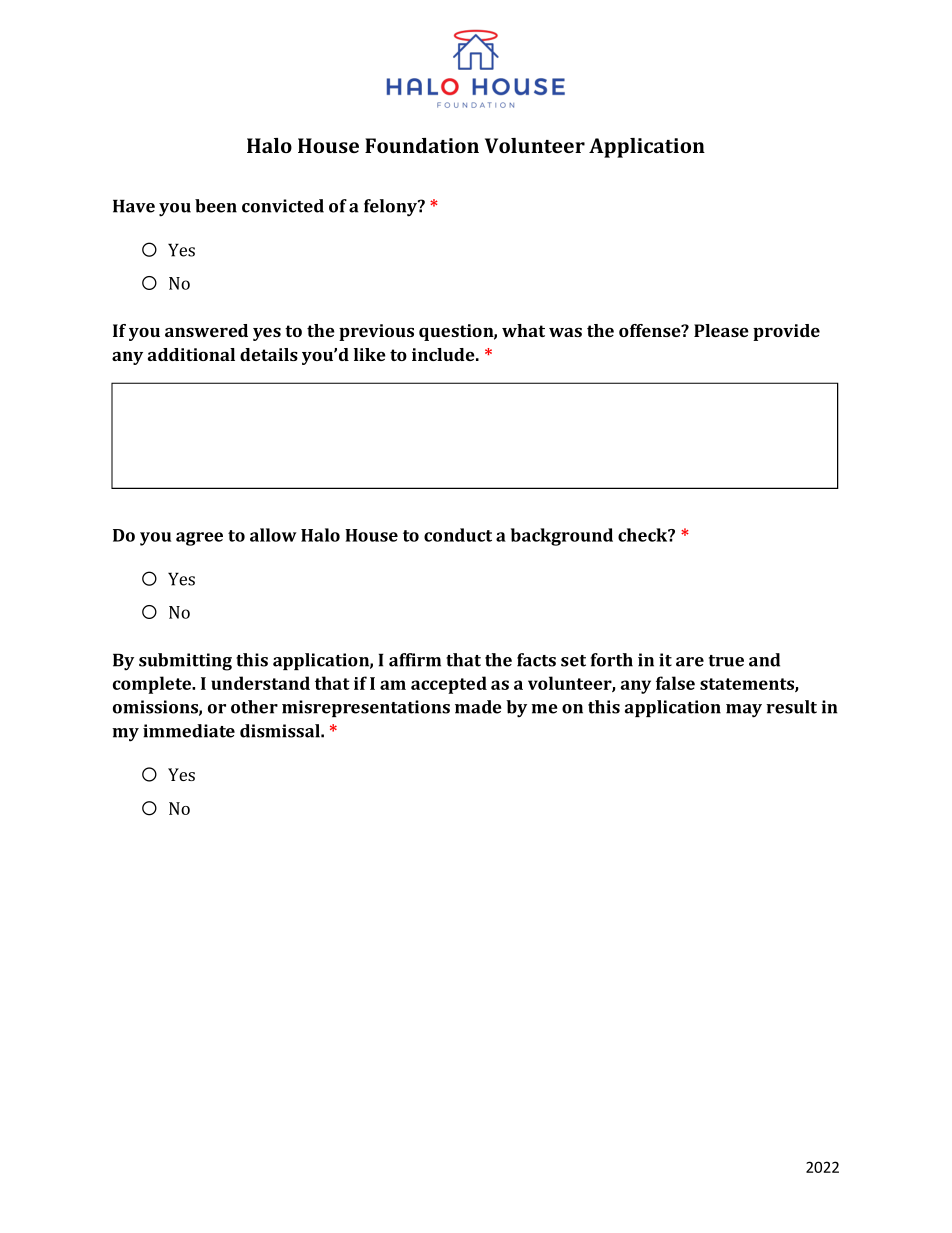 The image size is (952, 1233). Describe the element at coordinates (422, 145) in the screenshot. I see `Foundation` at that location.
